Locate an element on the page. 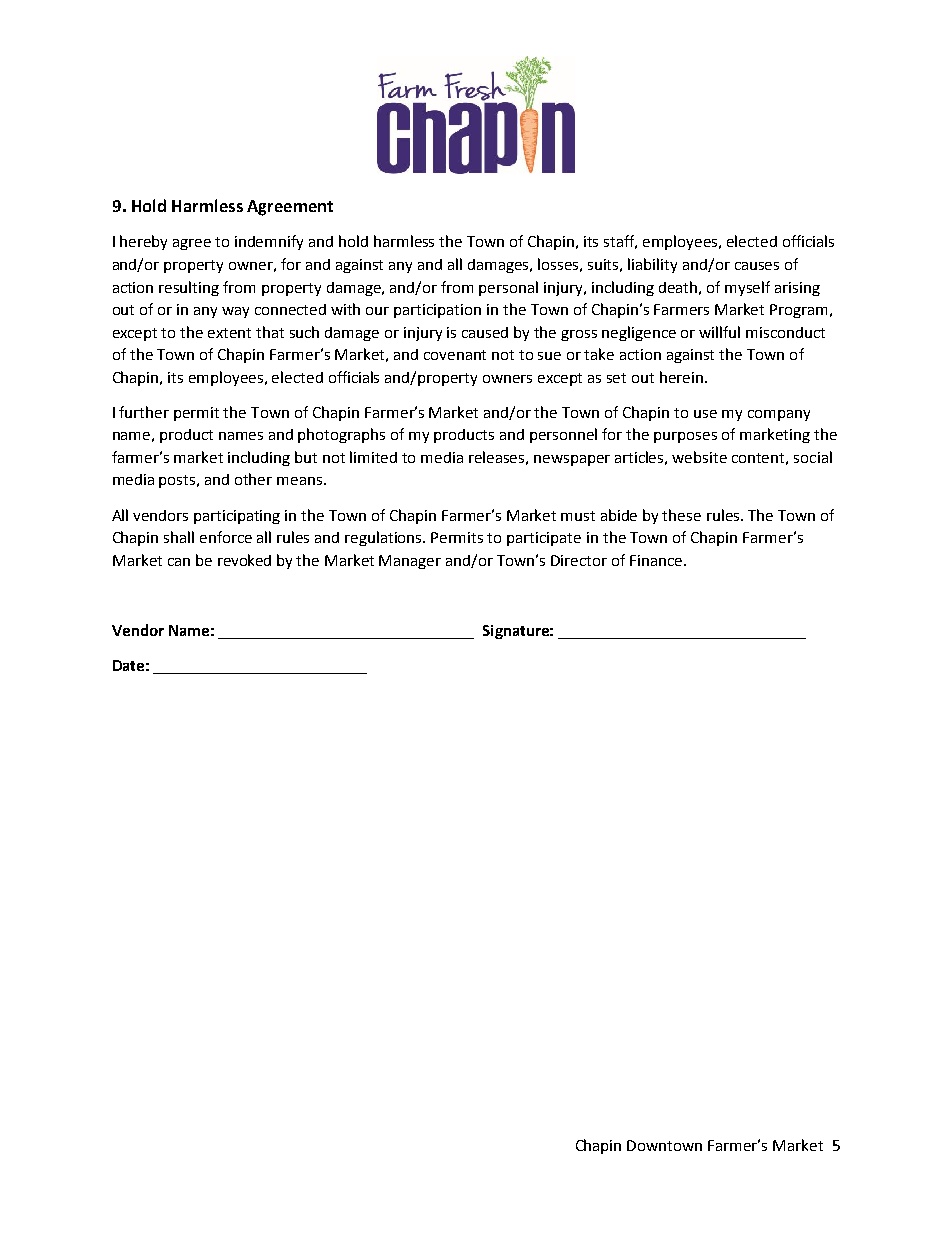  extent is located at coordinates (229, 333).
